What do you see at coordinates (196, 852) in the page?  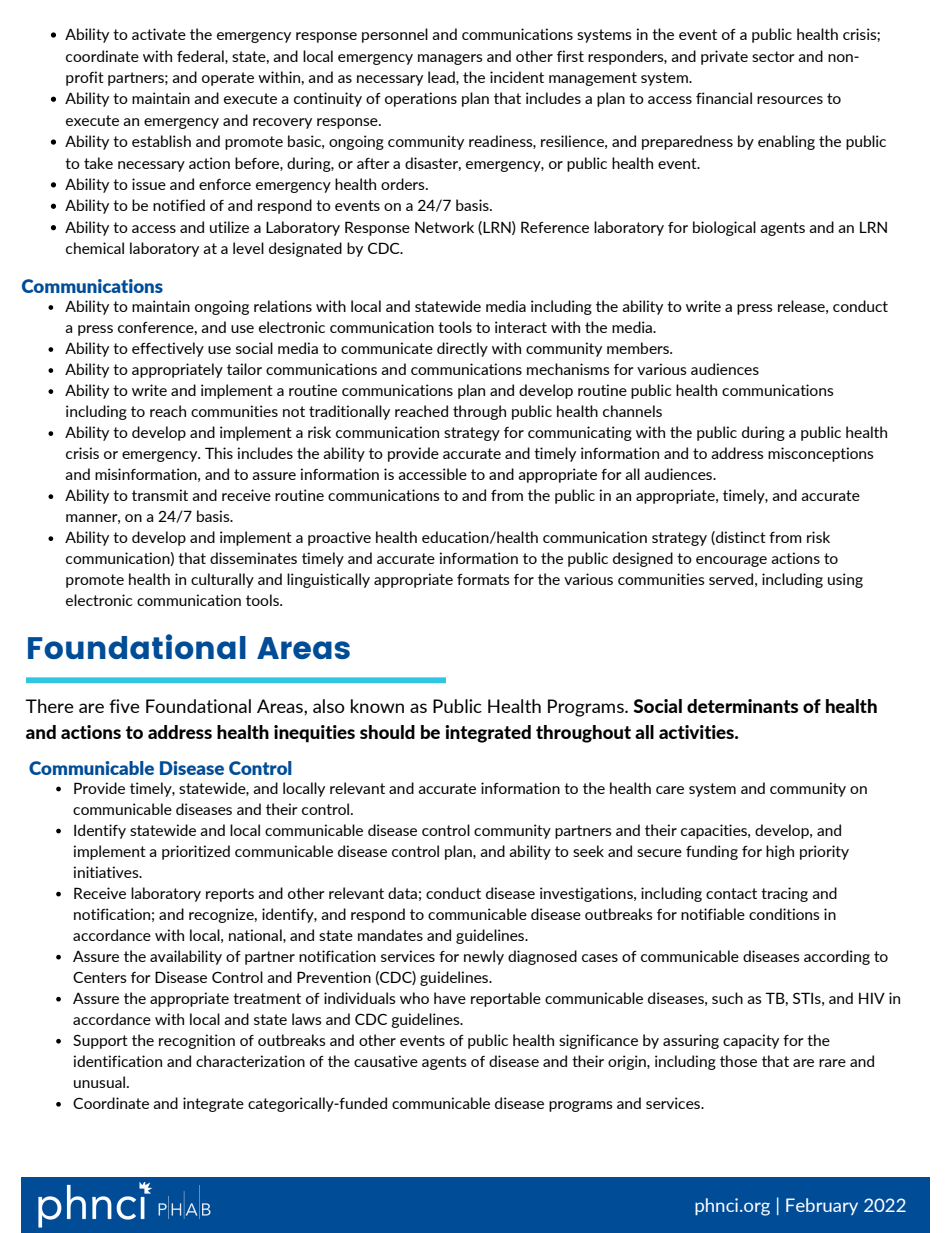 I see `prioritized` at bounding box center [196, 852].
